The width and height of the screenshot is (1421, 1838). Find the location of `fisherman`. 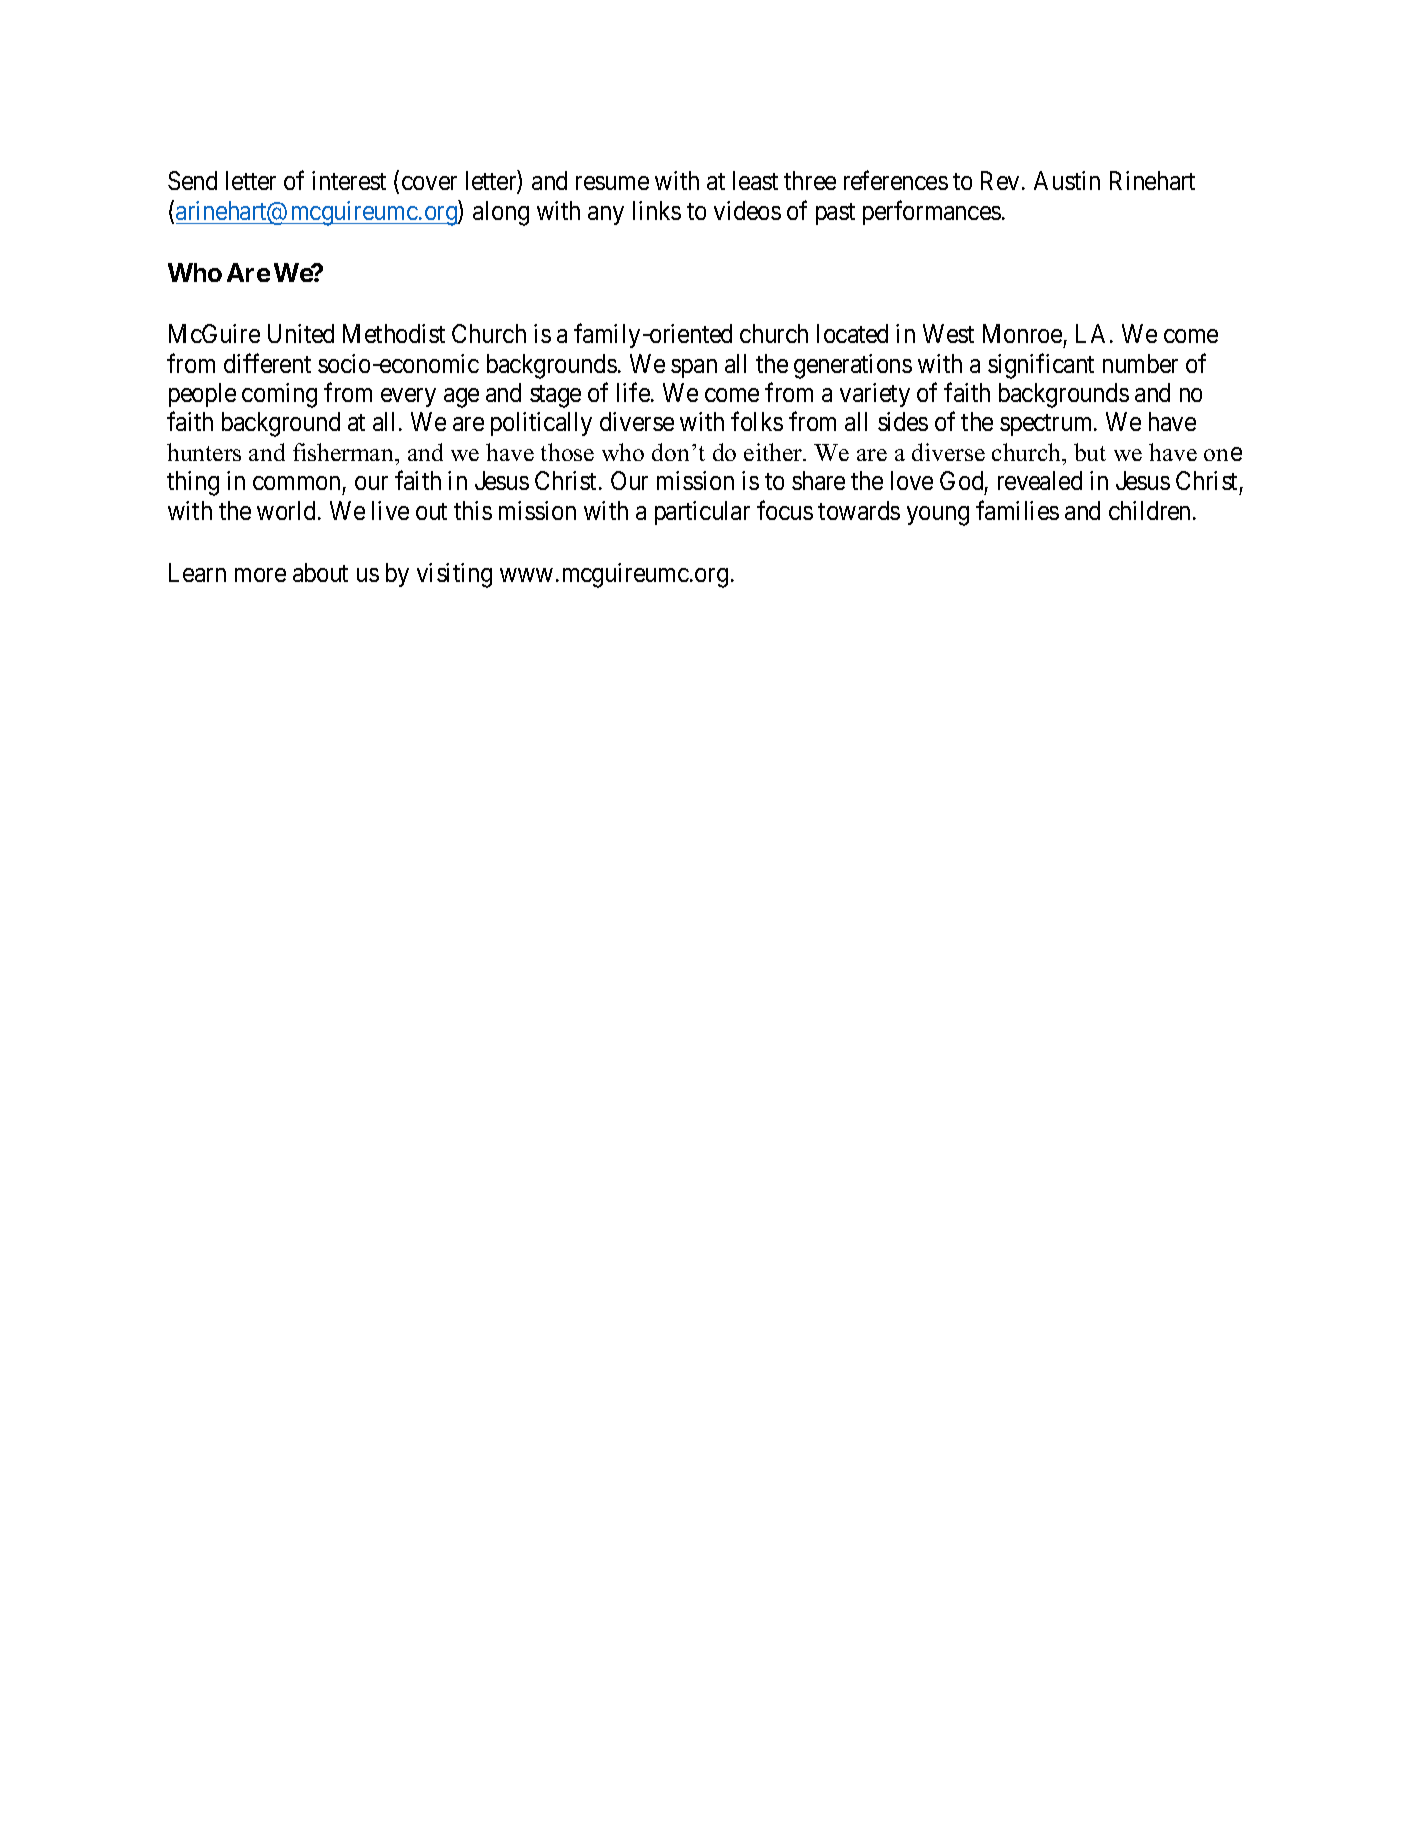

fisherman is located at coordinates (345, 452).
